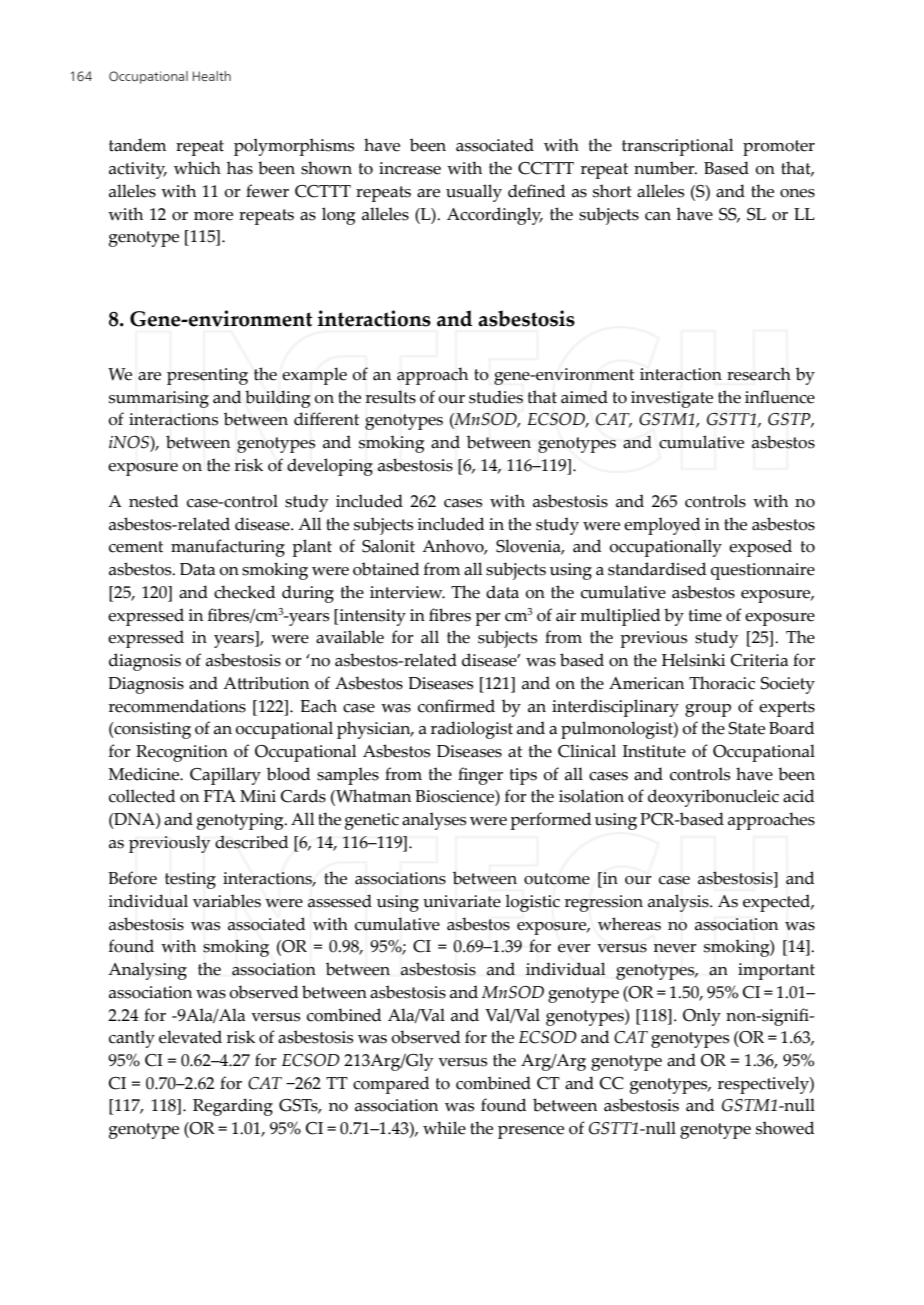 Image resolution: width=924 pixels, height=1305 pixels. Describe the element at coordinates (233, 1107) in the screenshot. I see `Regarding` at that location.
